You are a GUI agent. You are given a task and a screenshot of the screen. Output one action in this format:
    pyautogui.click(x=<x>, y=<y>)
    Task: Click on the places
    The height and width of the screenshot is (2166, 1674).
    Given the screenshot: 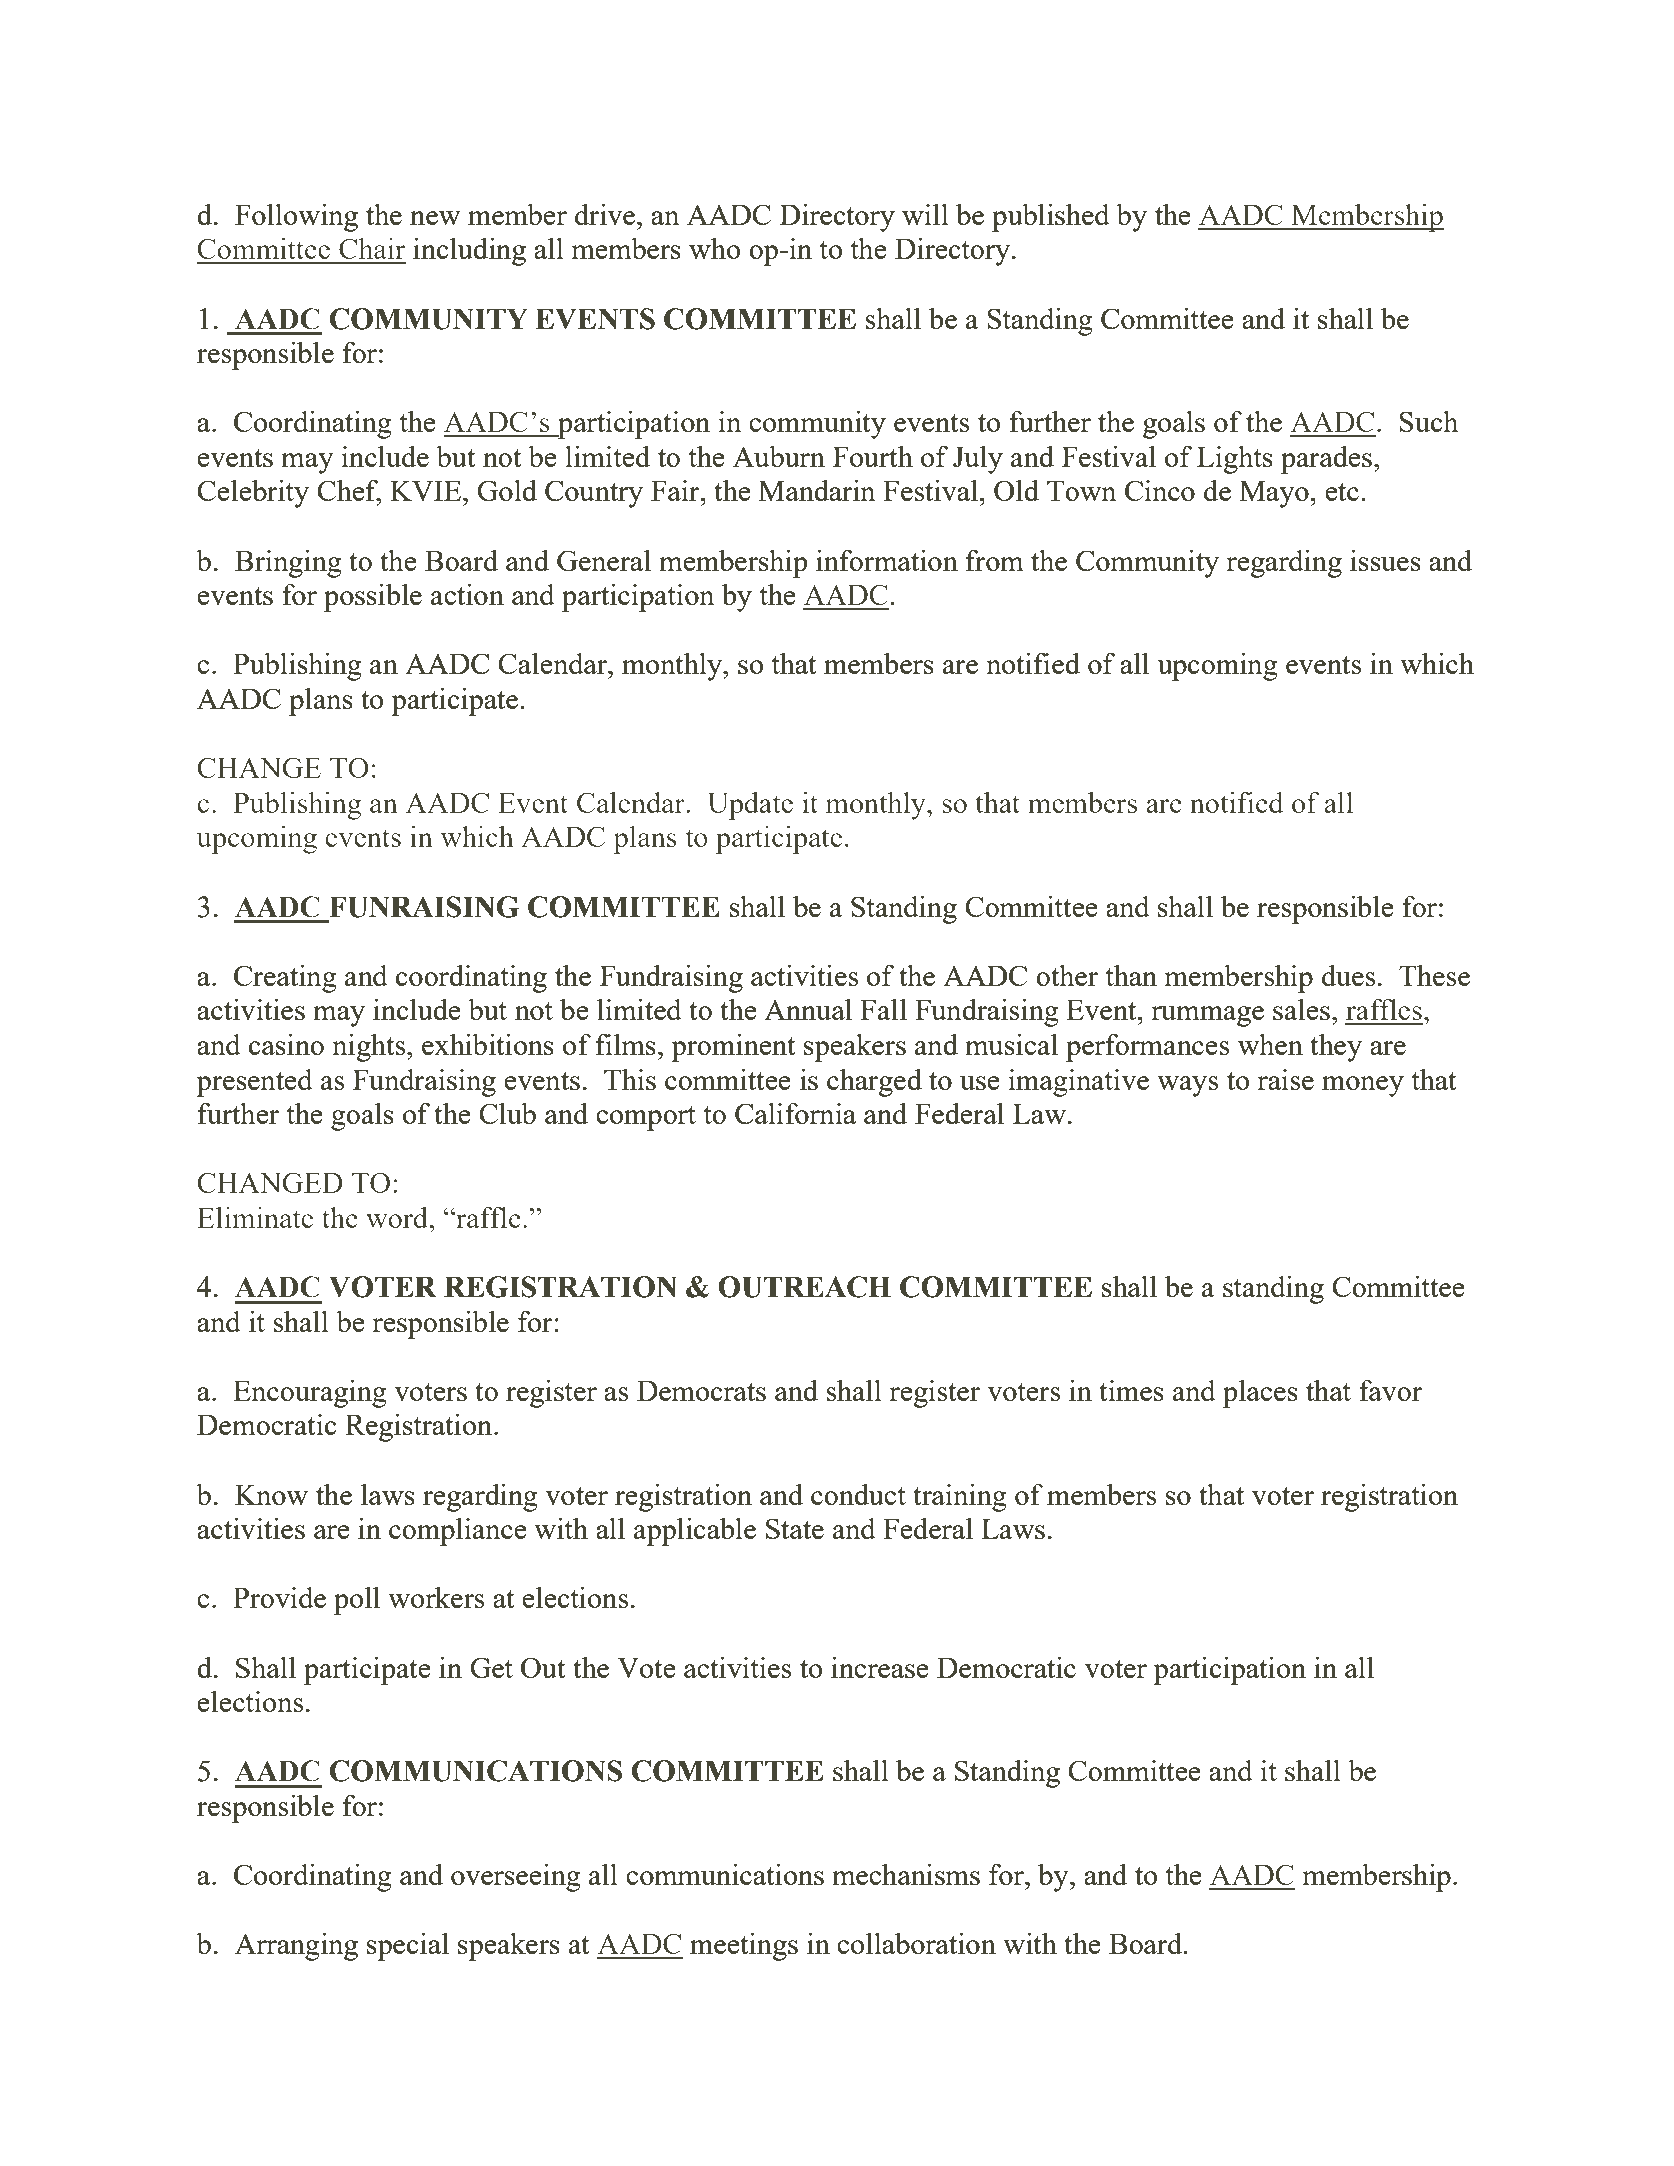 What is the action you would take?
    pyautogui.click(x=1260, y=1394)
